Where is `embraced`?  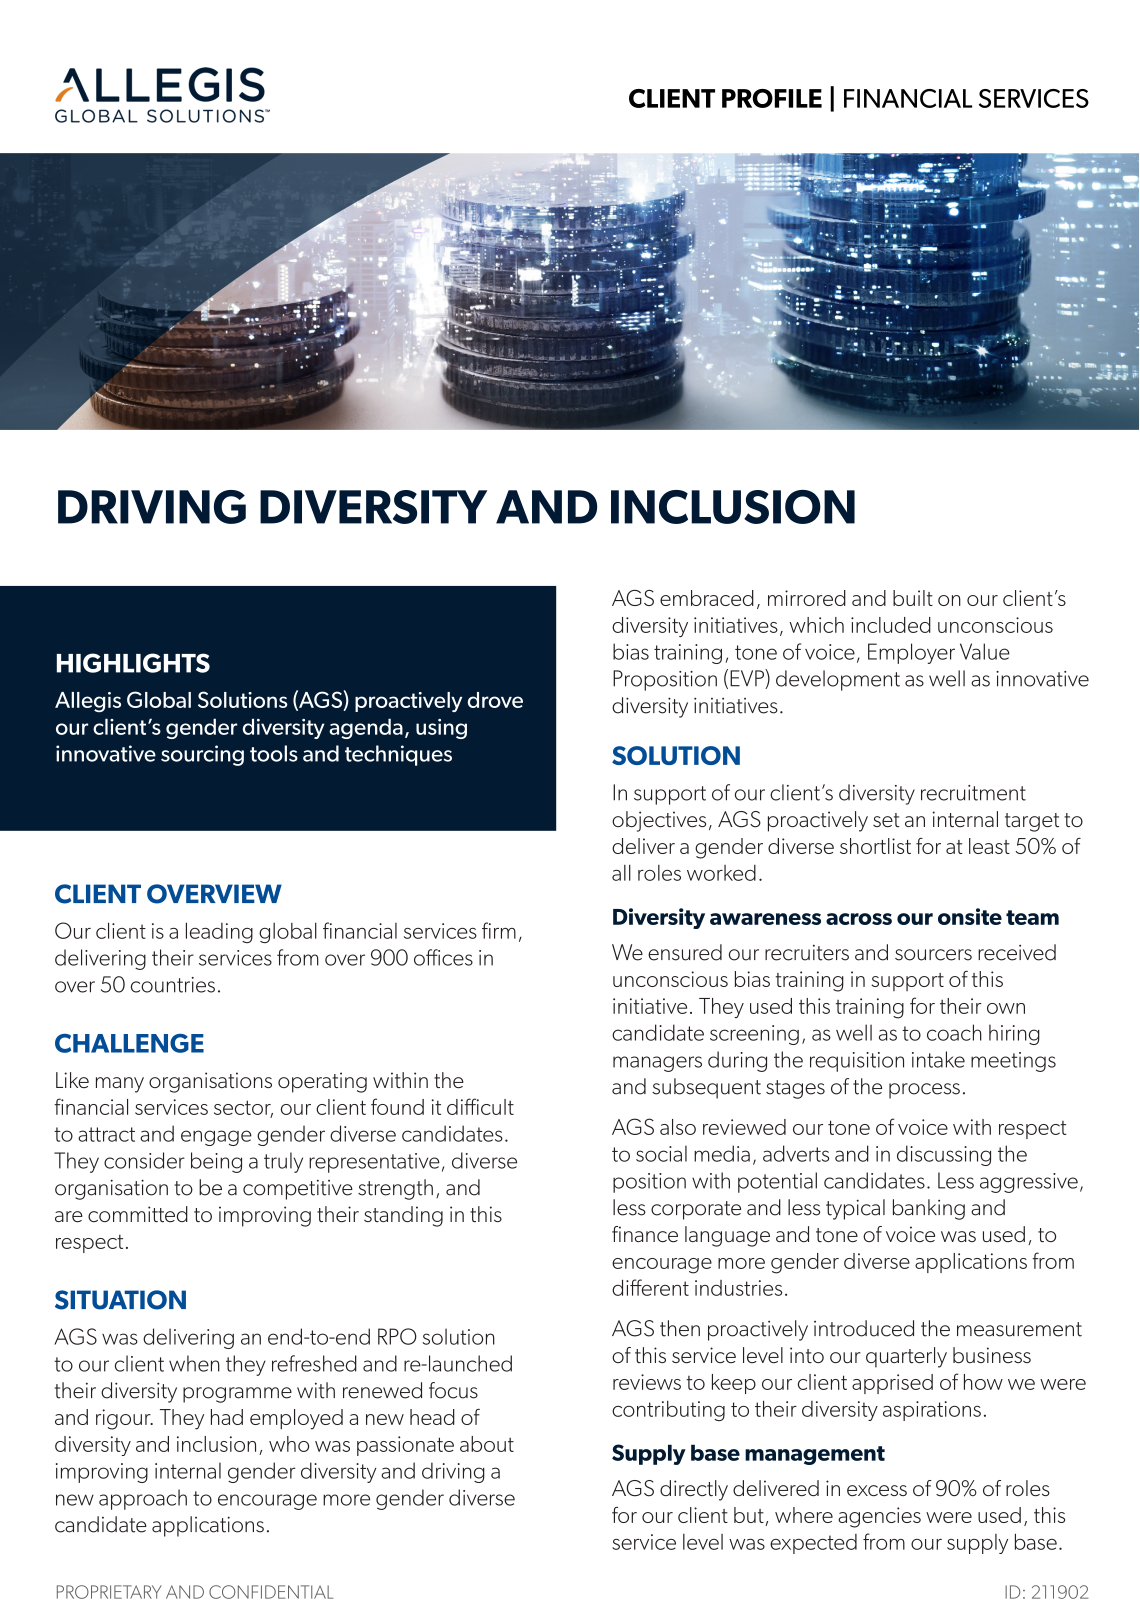 embraced is located at coordinates (707, 598).
